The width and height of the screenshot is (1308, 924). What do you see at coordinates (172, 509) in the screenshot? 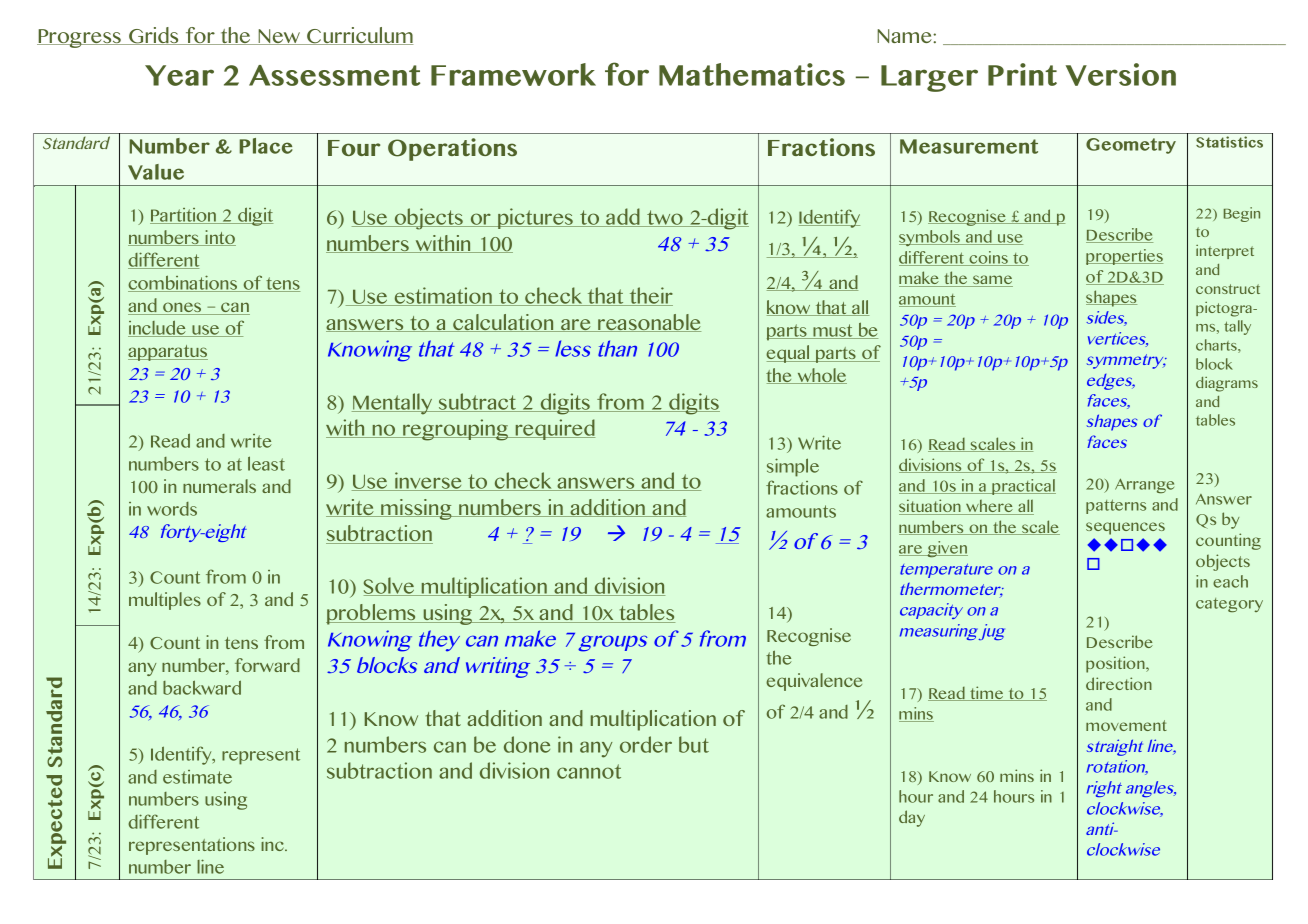
I see `words` at bounding box center [172, 509].
